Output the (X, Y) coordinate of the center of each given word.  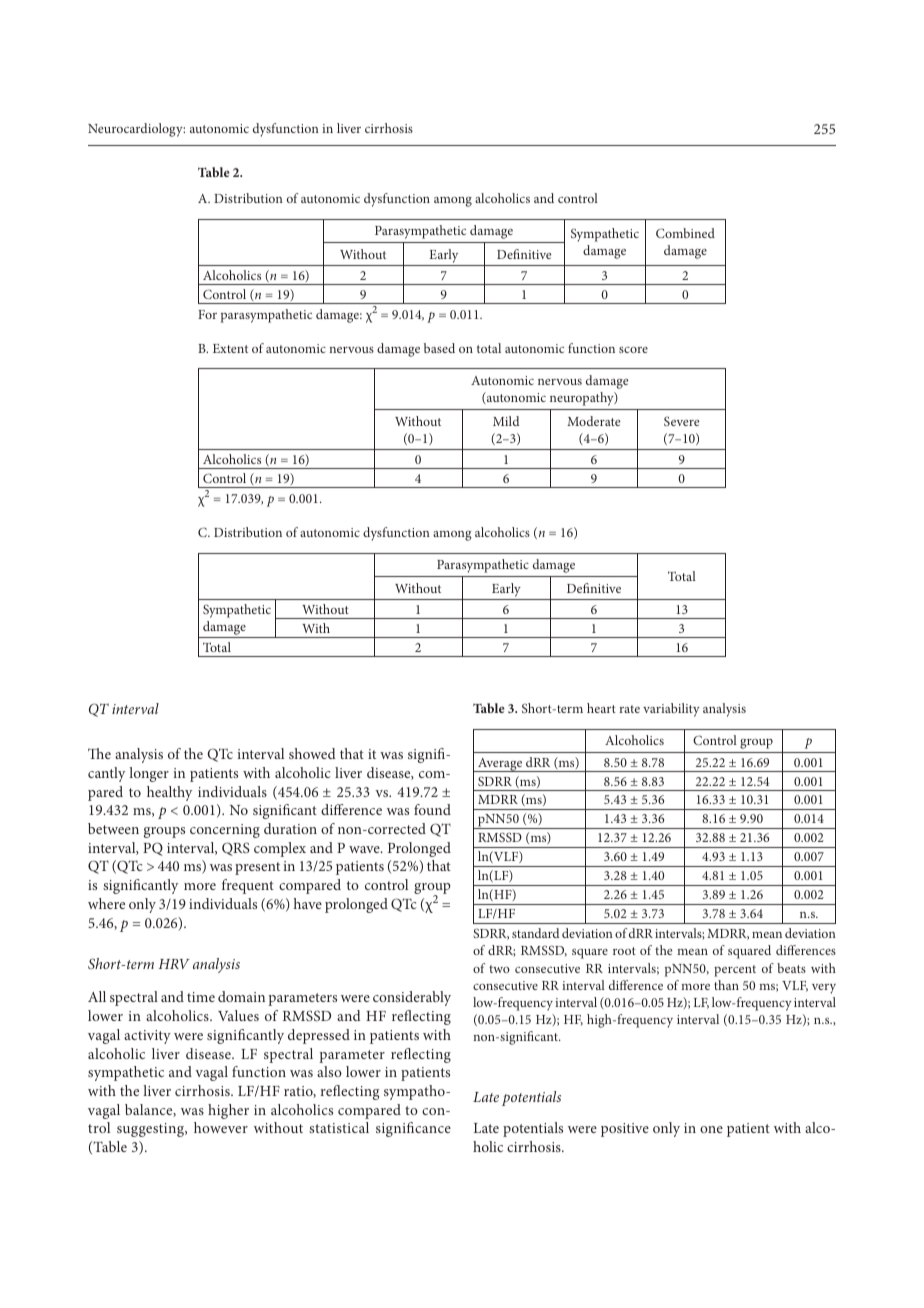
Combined (685, 233)
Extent (230, 348)
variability (671, 710)
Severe (682, 421)
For (207, 314)
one (711, 1129)
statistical (339, 1127)
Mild (506, 421)
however (221, 1127)
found (432, 809)
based (439, 348)
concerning (225, 831)
